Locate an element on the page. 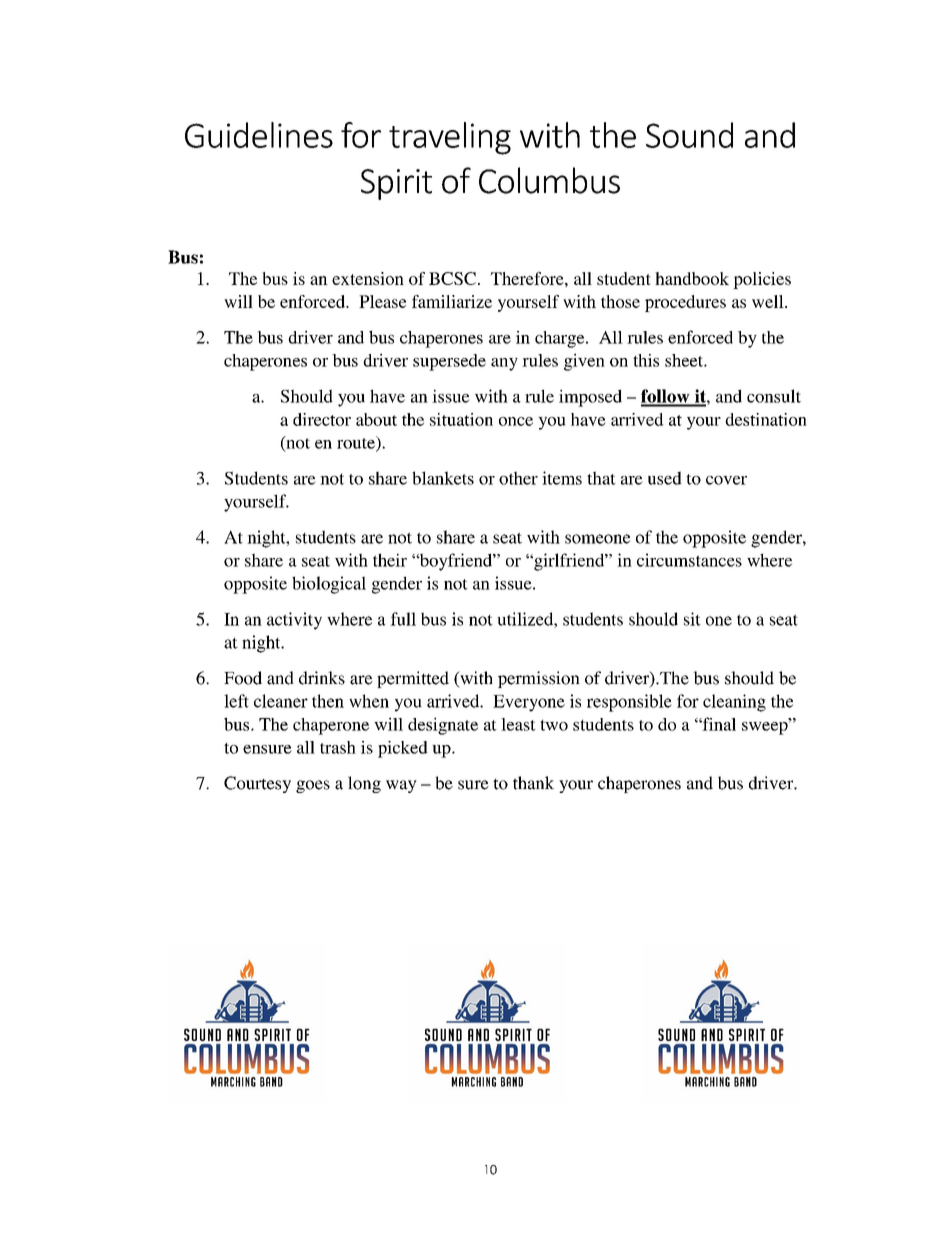 This document has width=952, height=1233. cover is located at coordinates (726, 480).
